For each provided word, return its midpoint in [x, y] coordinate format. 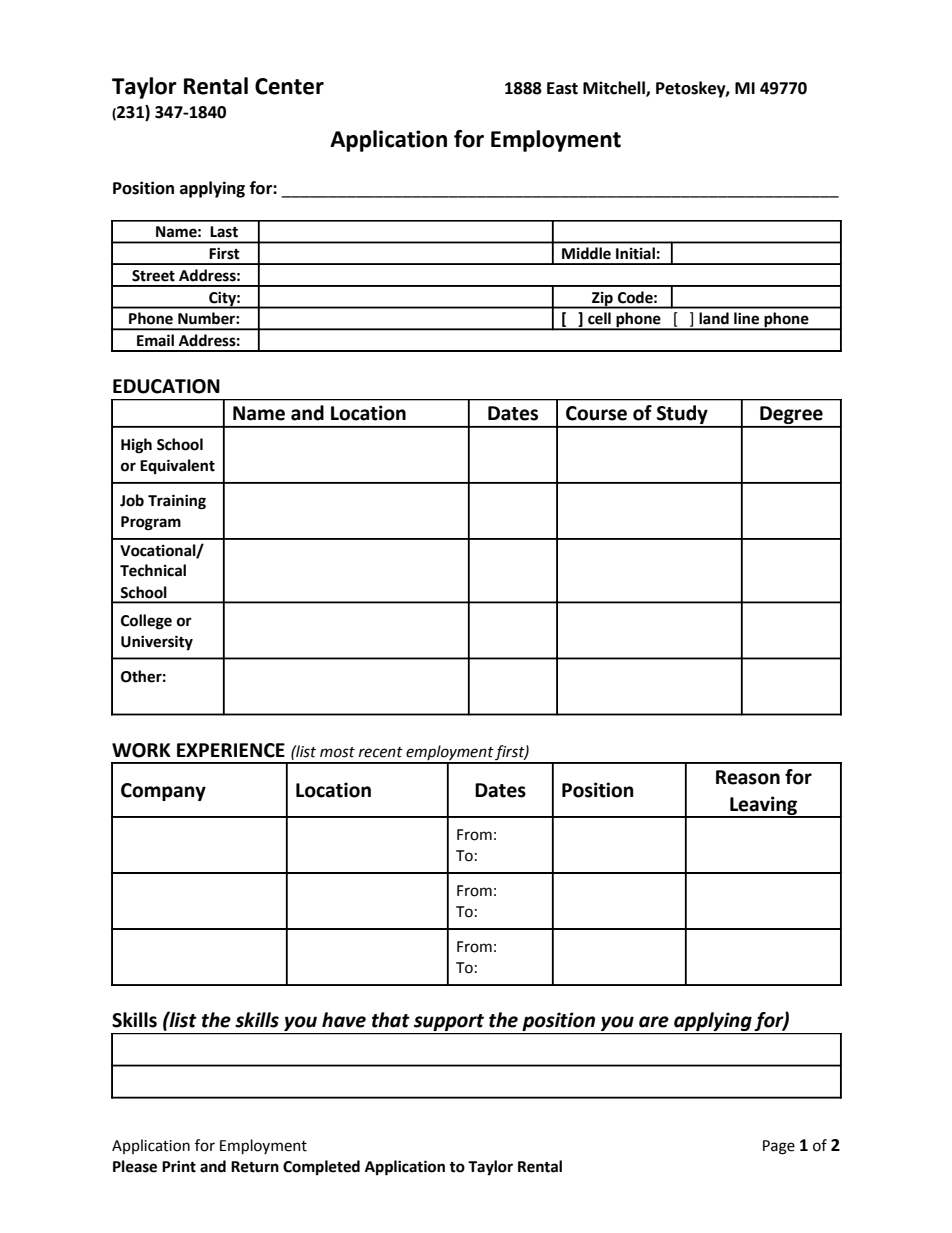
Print [179, 1166]
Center [289, 86]
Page [779, 1147]
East [562, 88]
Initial [635, 253]
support [449, 1022]
